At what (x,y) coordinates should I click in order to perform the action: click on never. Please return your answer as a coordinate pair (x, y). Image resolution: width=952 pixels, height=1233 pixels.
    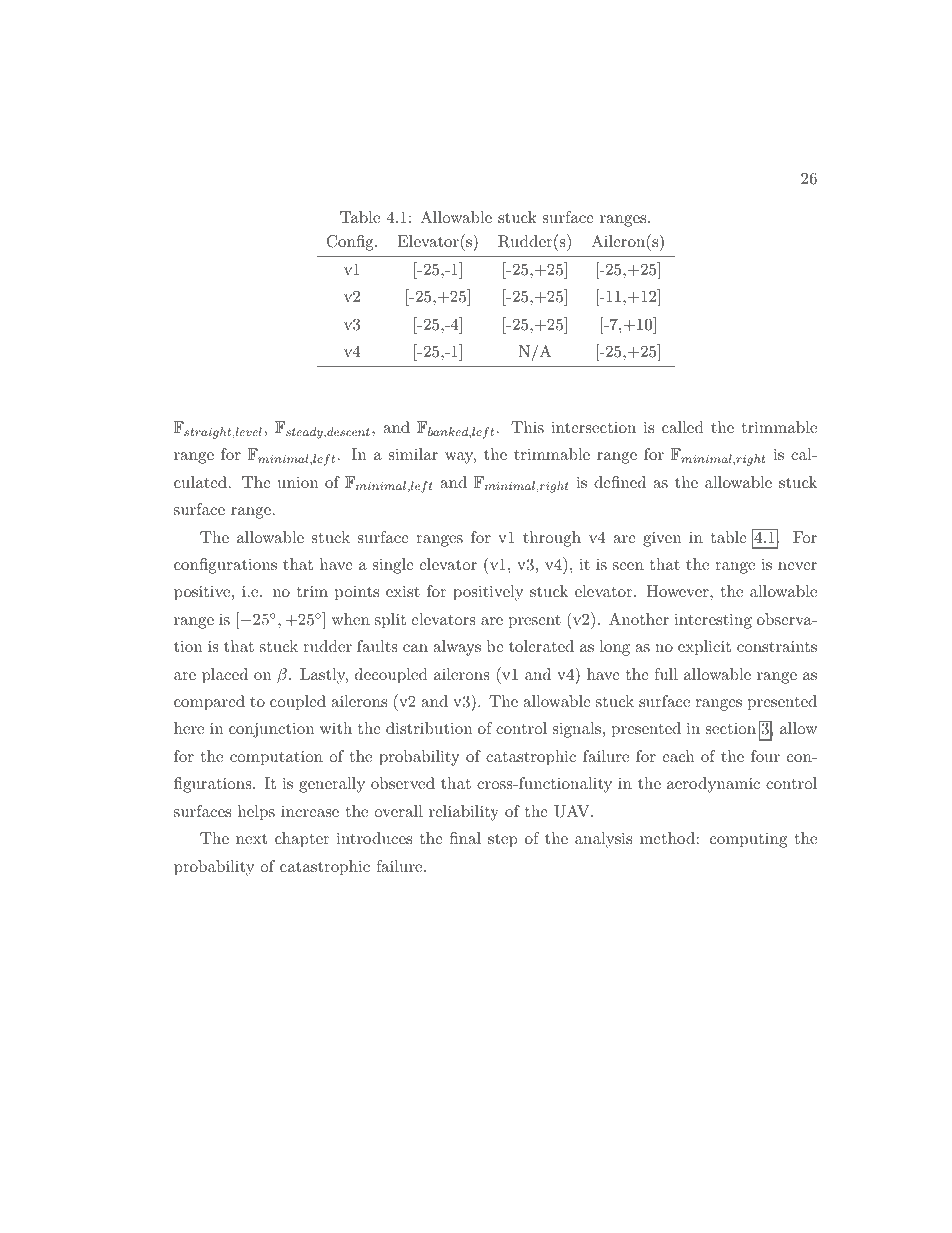
    Looking at the image, I should click on (797, 566).
